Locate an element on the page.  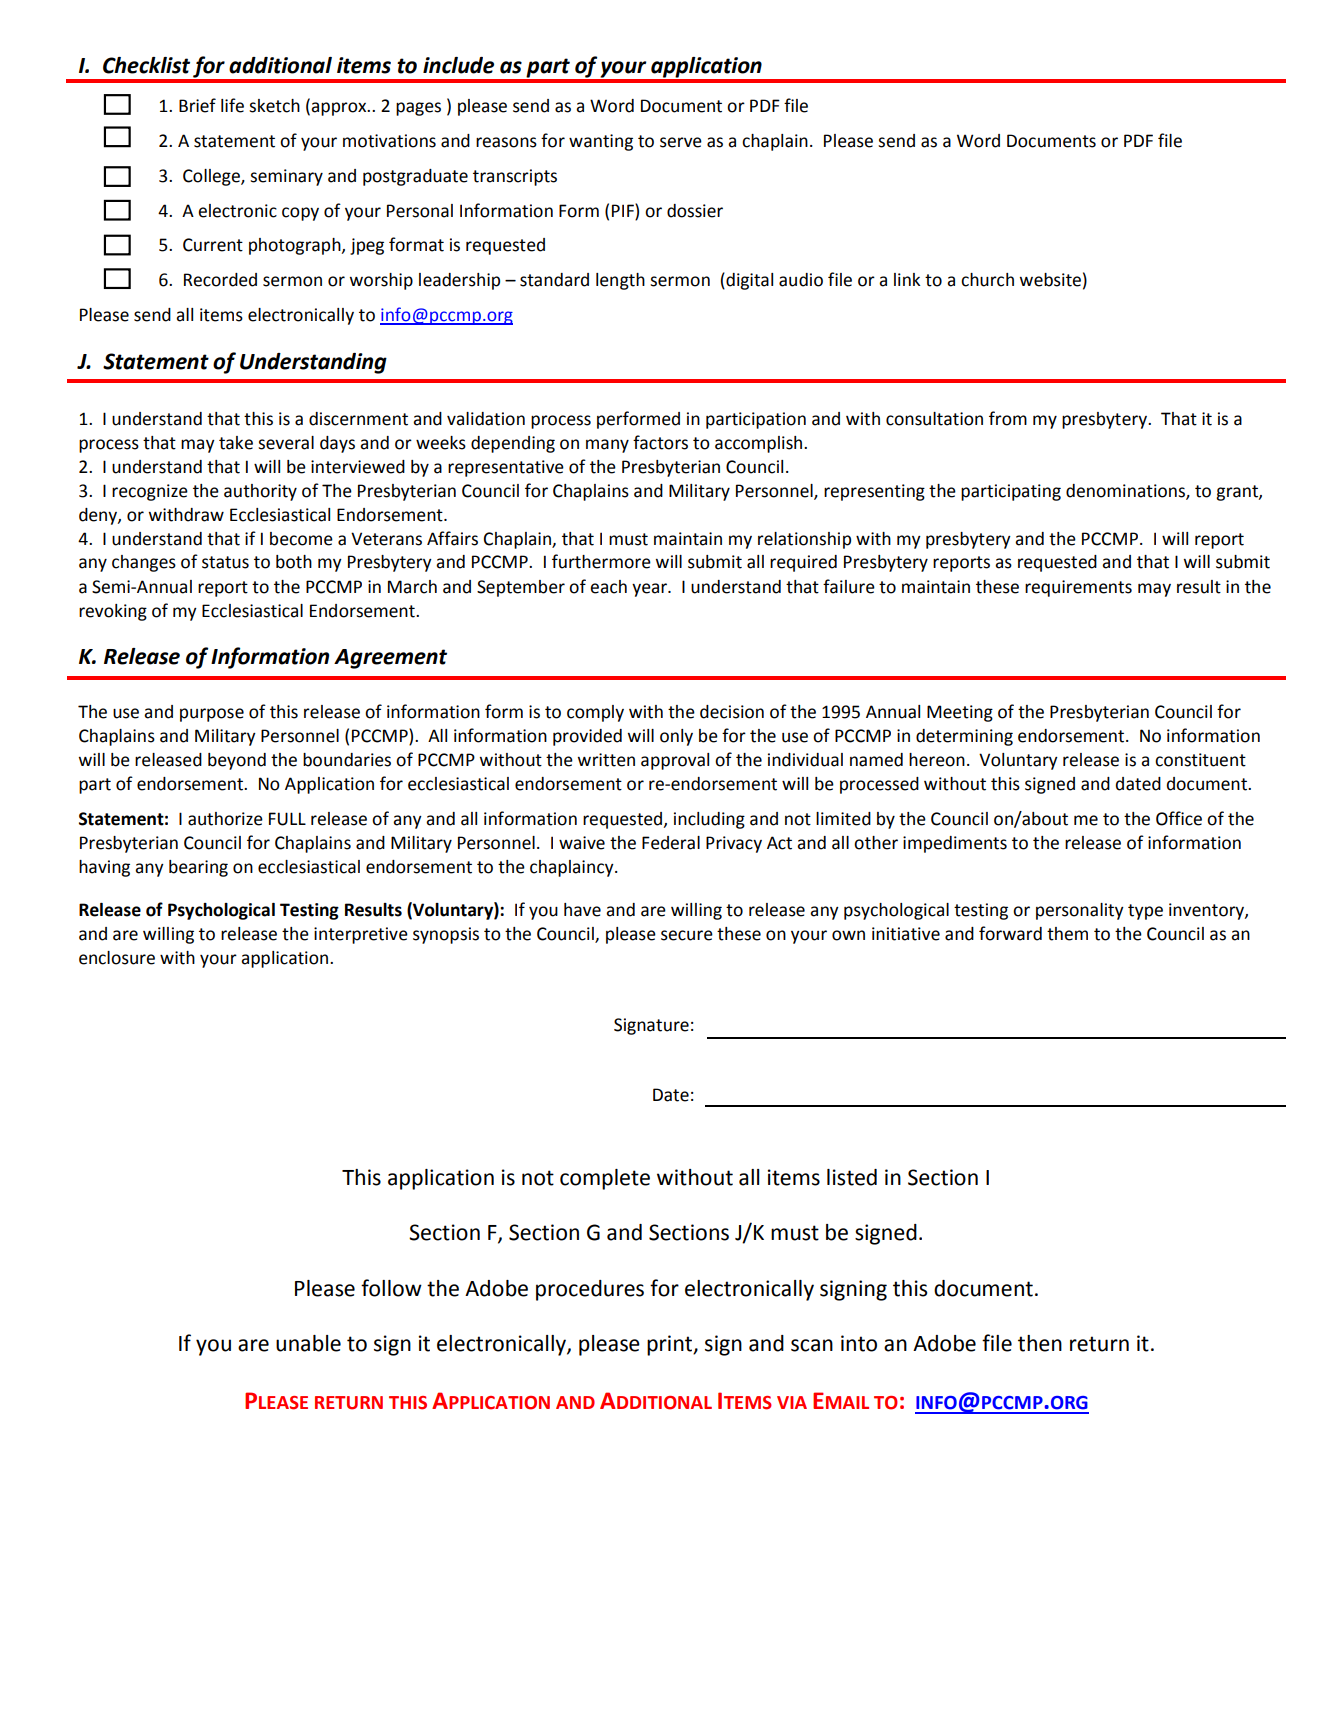
then is located at coordinates (1040, 1343).
